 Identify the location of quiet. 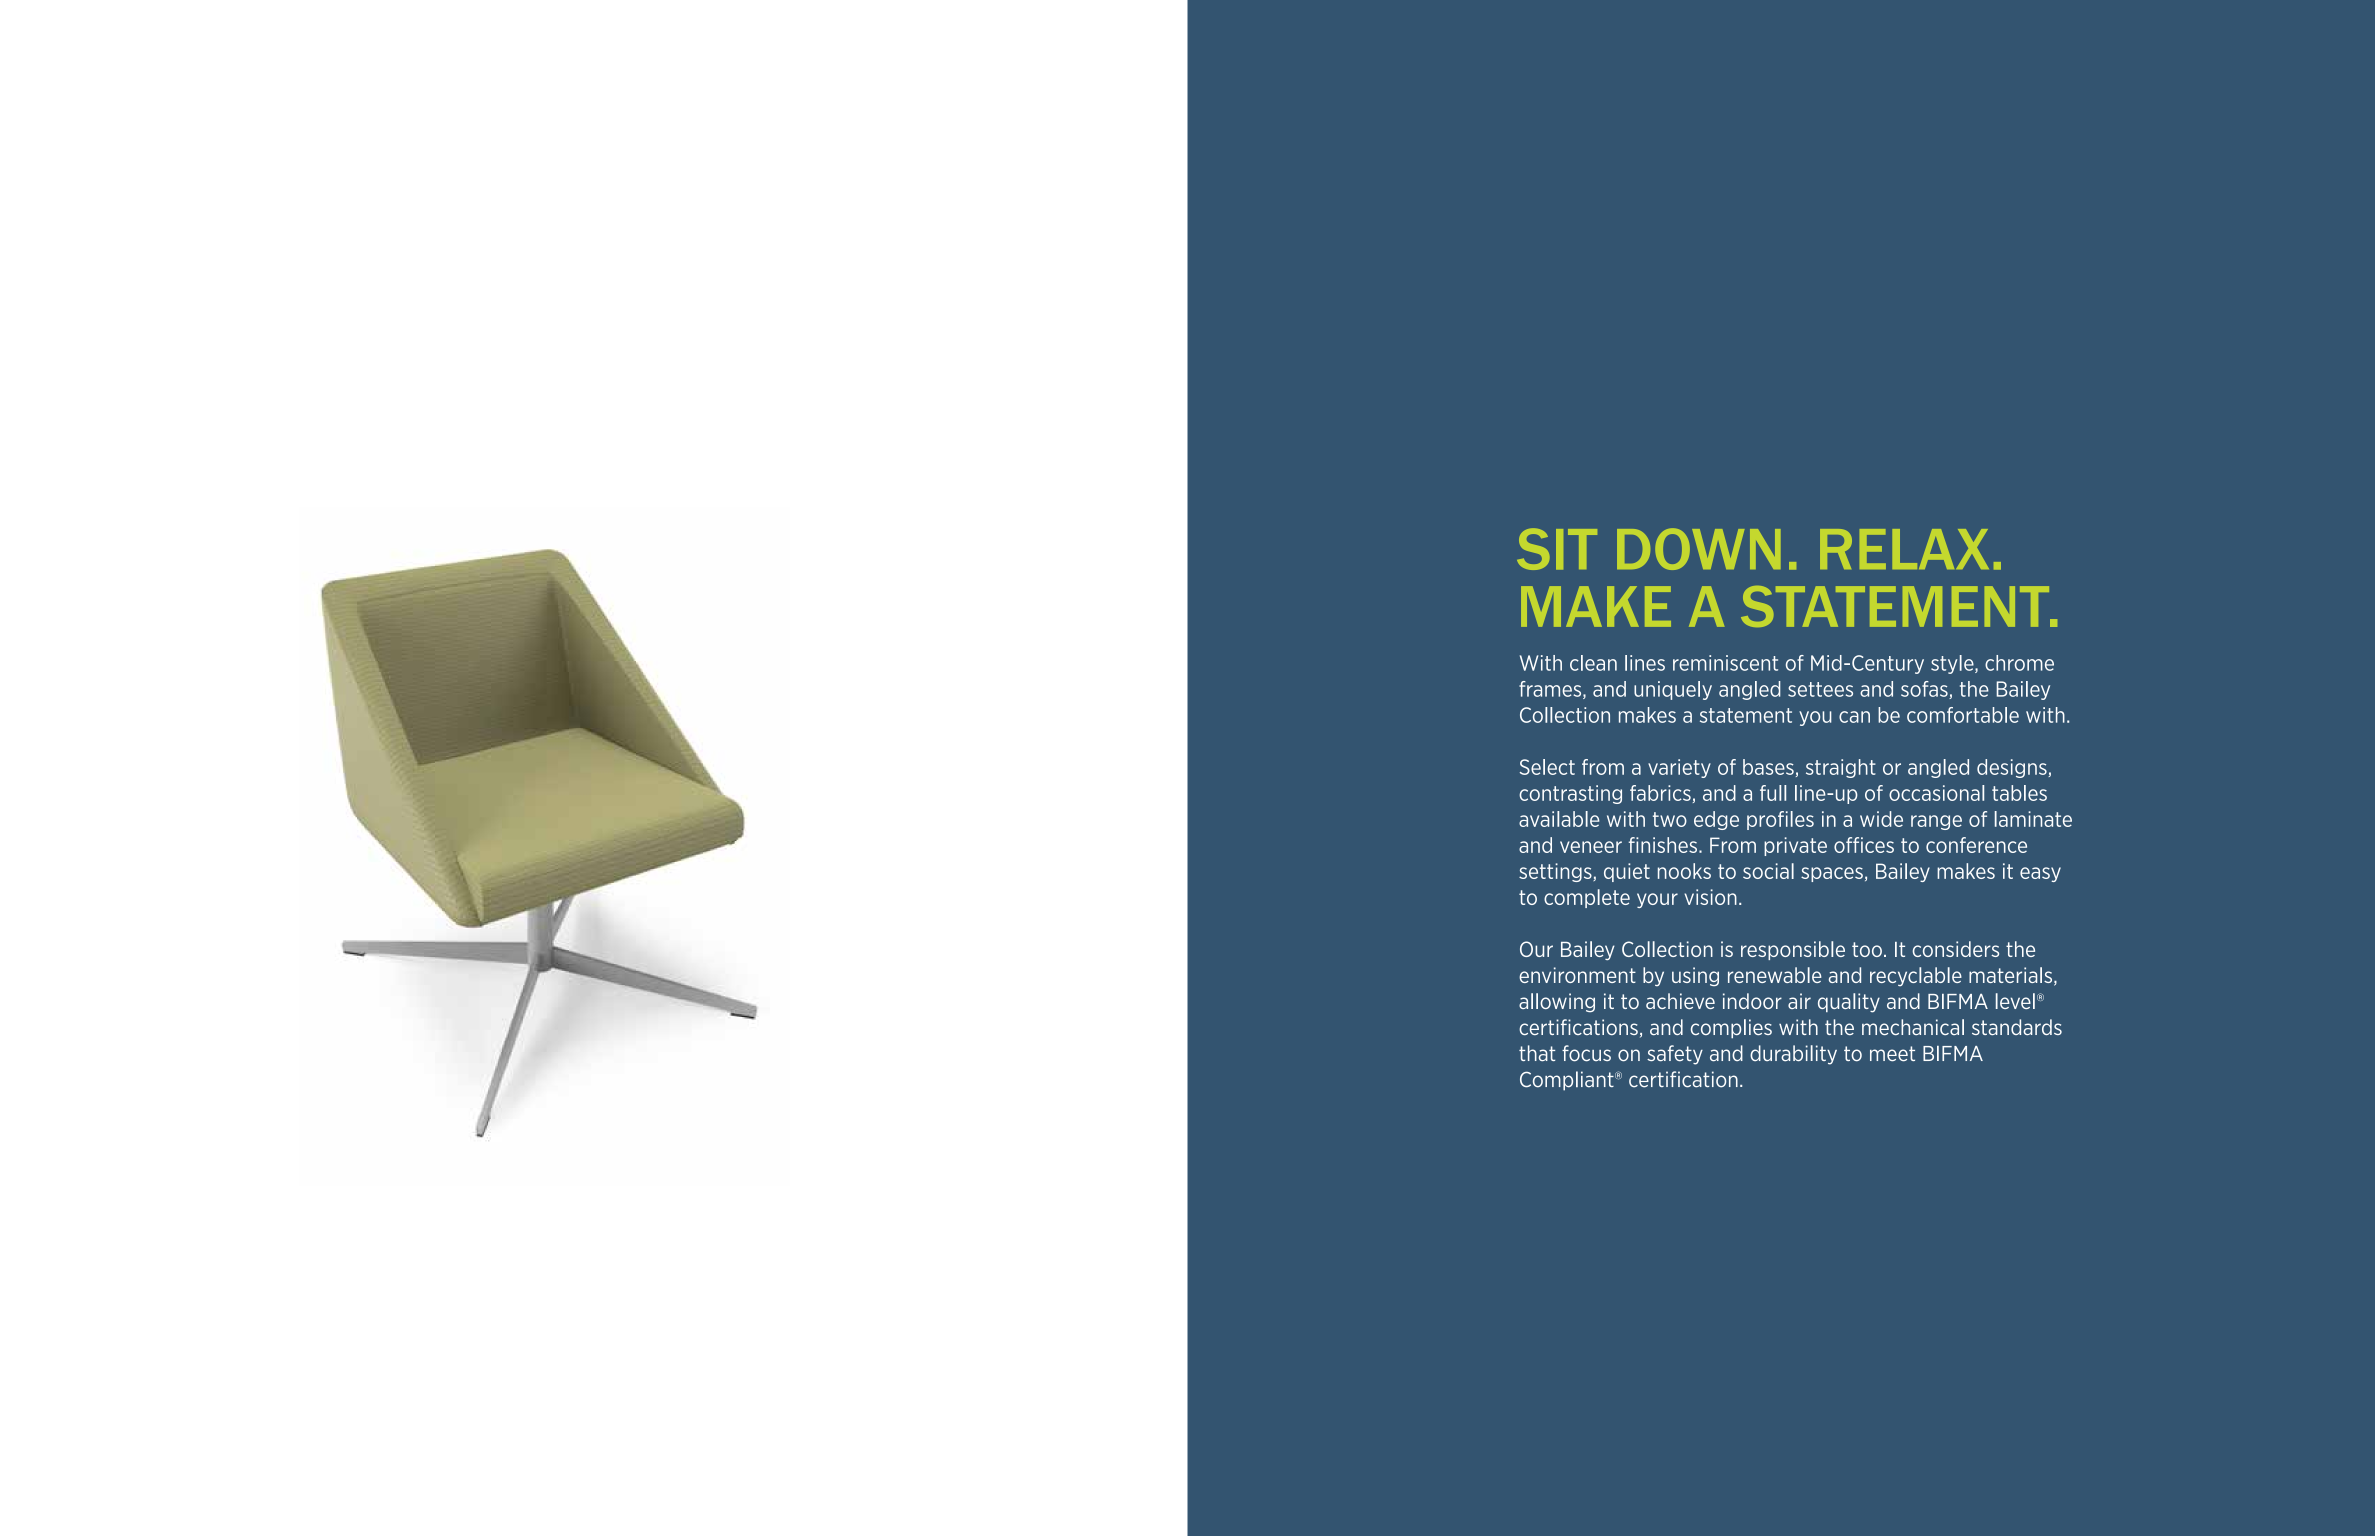
(1627, 872).
